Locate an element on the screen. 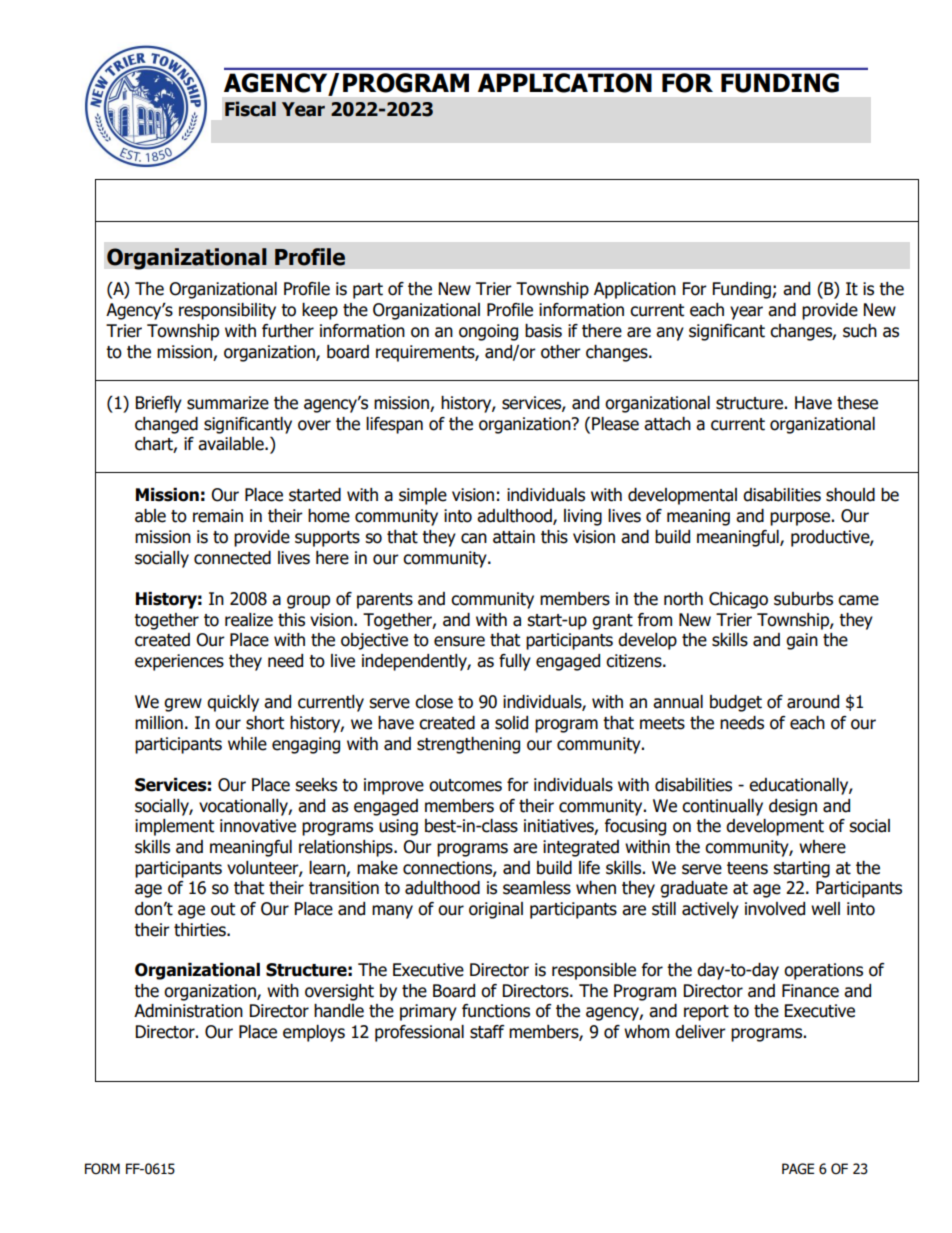 The image size is (952, 1233). staff is located at coordinates (487, 1032).
